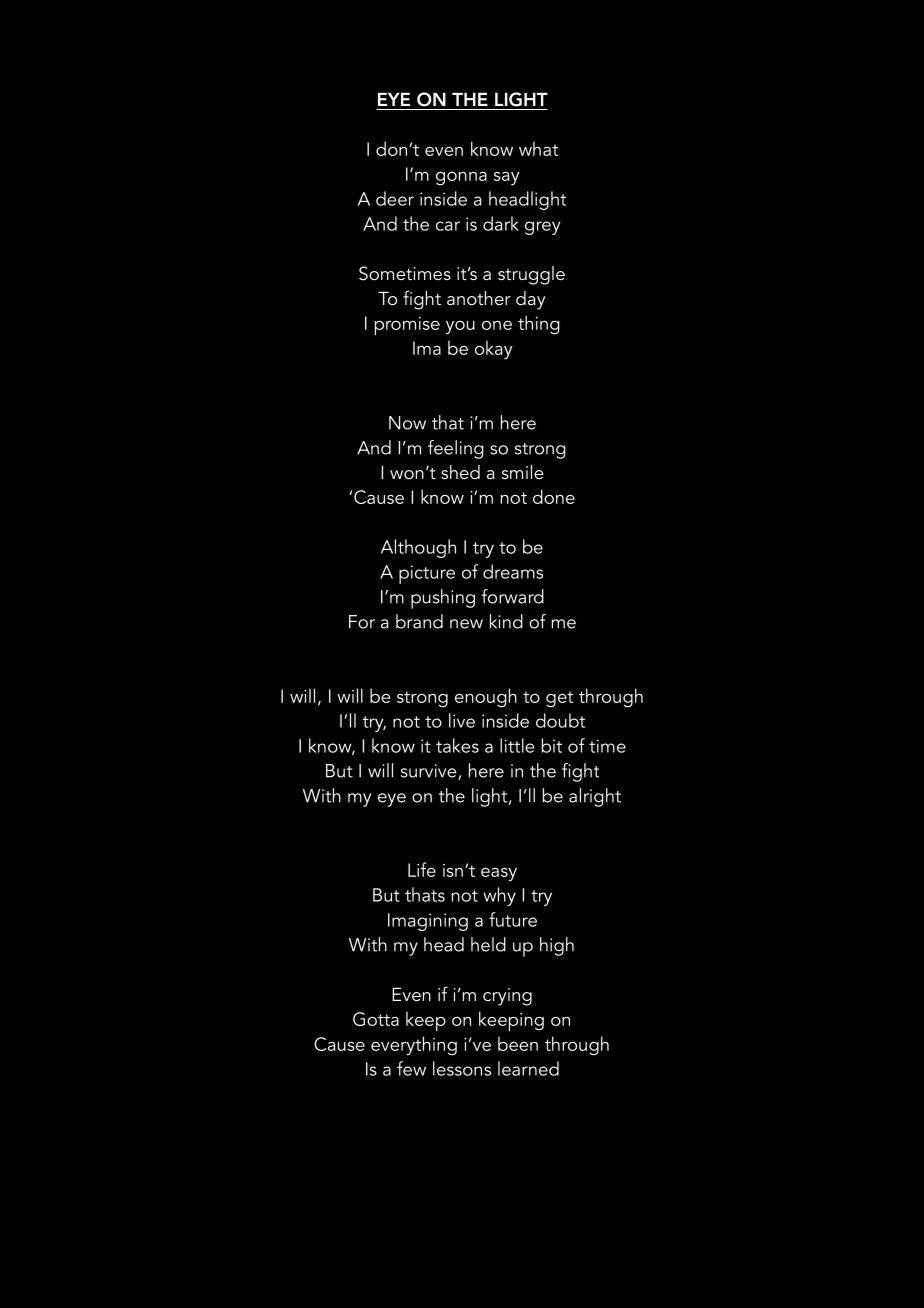 Image resolution: width=924 pixels, height=1308 pixels. Describe the element at coordinates (462, 1068) in the screenshot. I see `lessons` at that location.
